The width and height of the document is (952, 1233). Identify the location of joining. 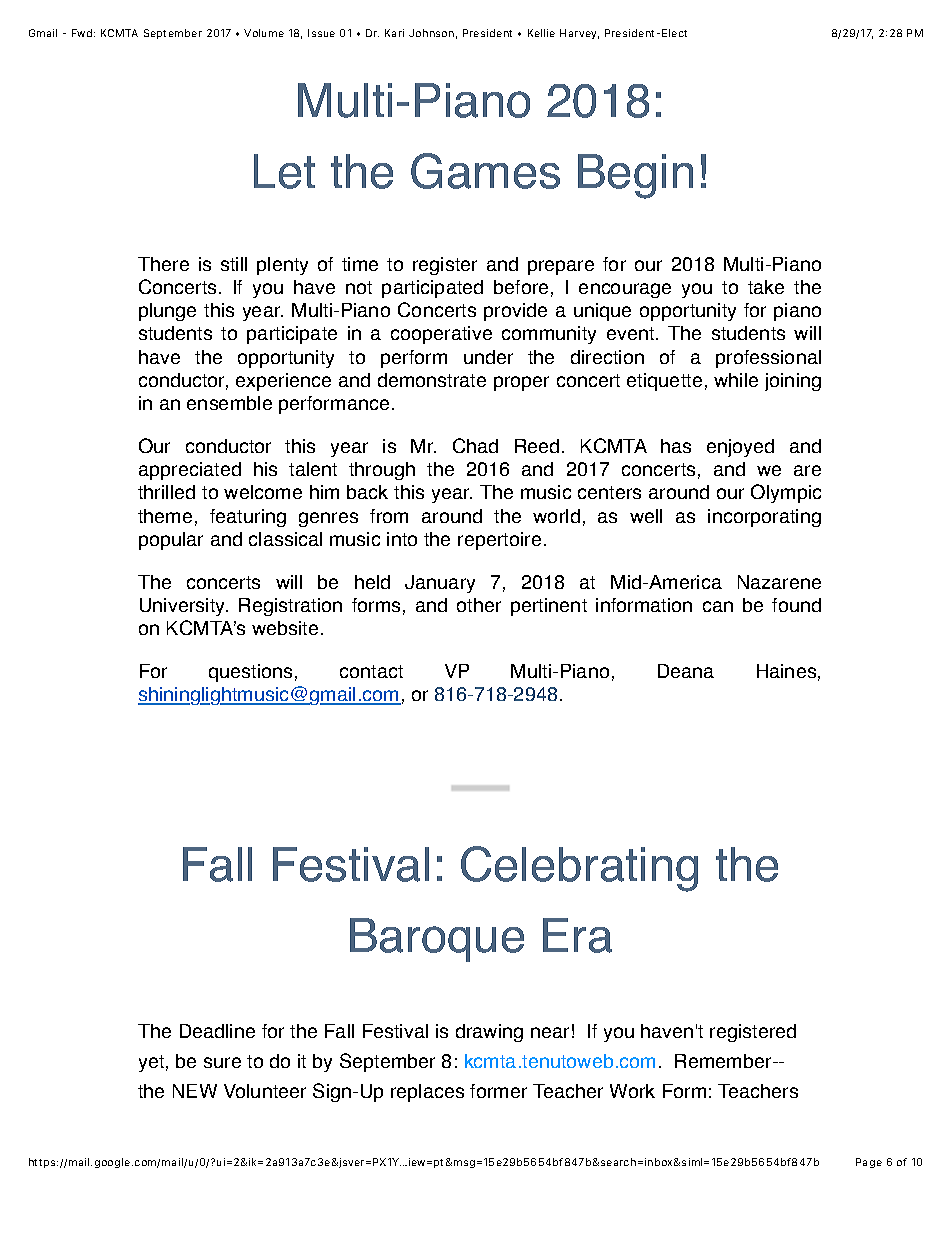
(793, 382).
